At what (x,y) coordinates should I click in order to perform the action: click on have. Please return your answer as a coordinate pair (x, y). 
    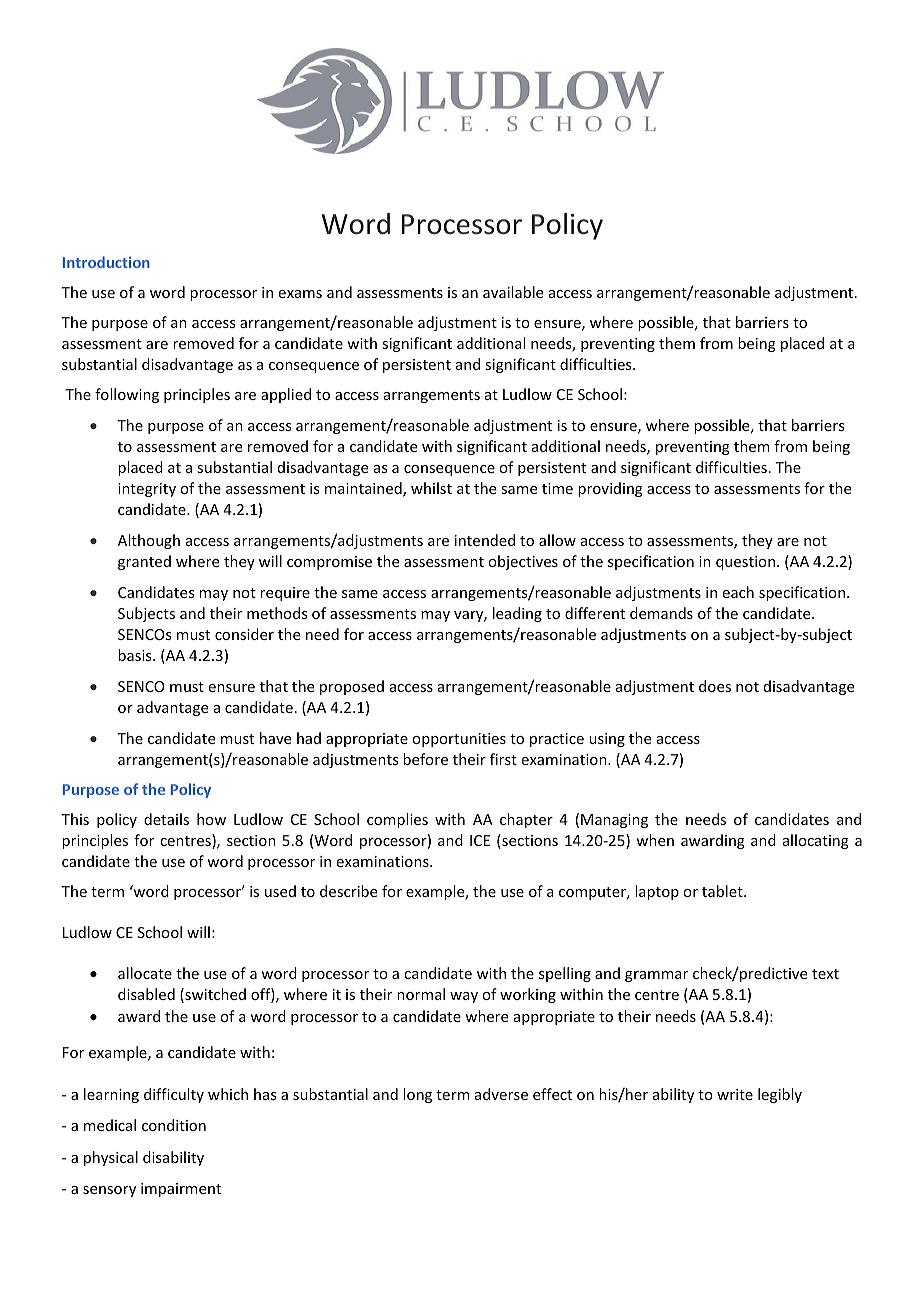
    Looking at the image, I should click on (275, 738).
